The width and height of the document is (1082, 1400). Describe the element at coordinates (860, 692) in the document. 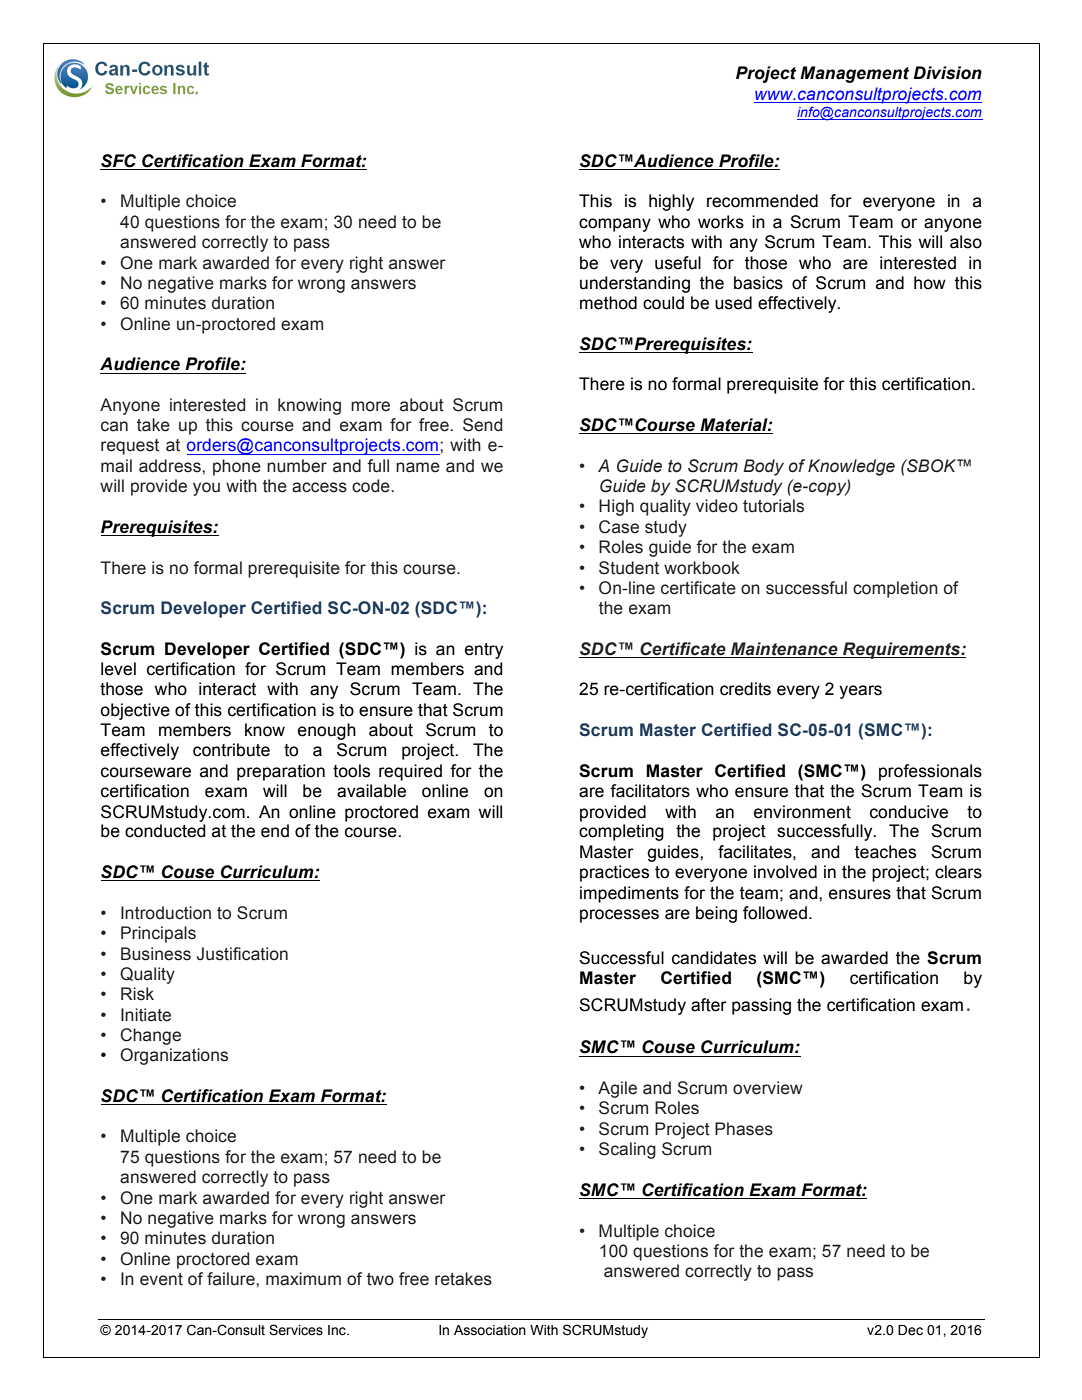

I see `years` at that location.
